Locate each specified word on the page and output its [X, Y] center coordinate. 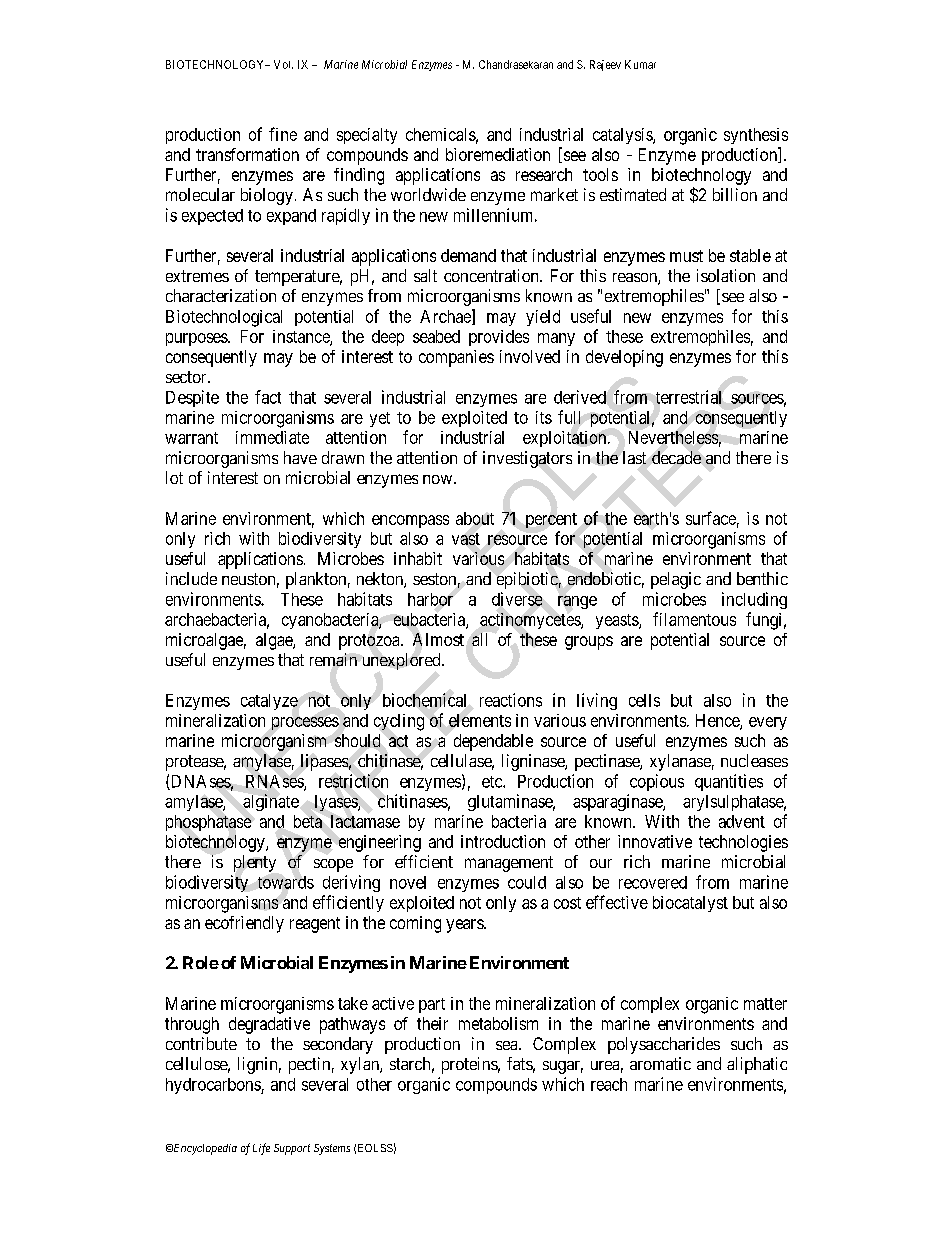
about [475, 518]
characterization [221, 295]
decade [676, 457]
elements [480, 720]
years [465, 926]
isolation [726, 275]
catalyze [269, 702]
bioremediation [498, 154]
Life [261, 1149]
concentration [492, 275]
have [300, 457]
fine [283, 134]
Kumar [640, 64]
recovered [653, 882]
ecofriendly [244, 924]
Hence [718, 721]
